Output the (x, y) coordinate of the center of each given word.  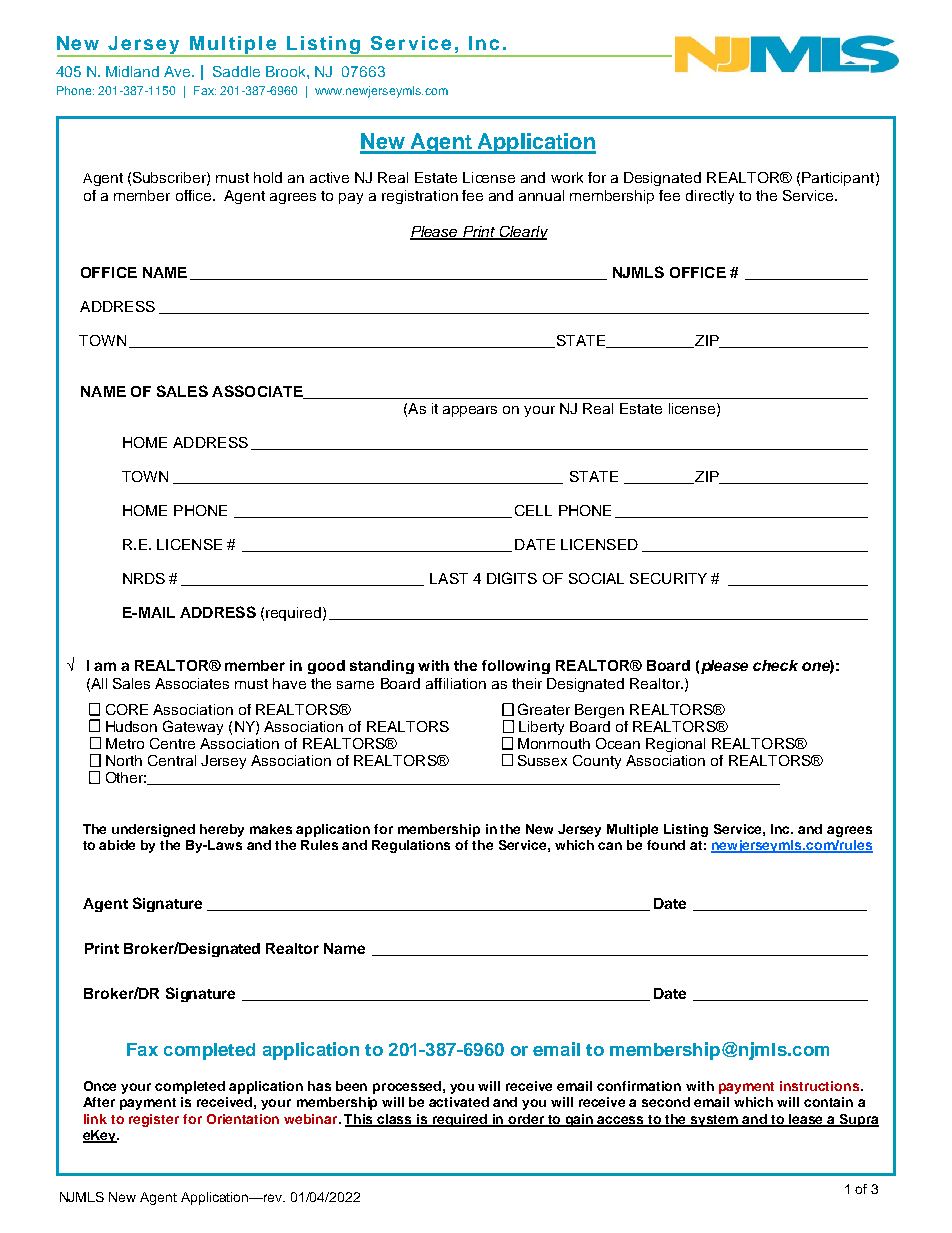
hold (268, 177)
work (567, 177)
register (154, 1120)
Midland (132, 71)
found (666, 845)
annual (541, 195)
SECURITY (668, 578)
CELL (533, 510)
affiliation (456, 683)
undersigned (153, 830)
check (775, 665)
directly (710, 197)
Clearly (522, 233)
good (326, 667)
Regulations (411, 846)
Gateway (193, 727)
